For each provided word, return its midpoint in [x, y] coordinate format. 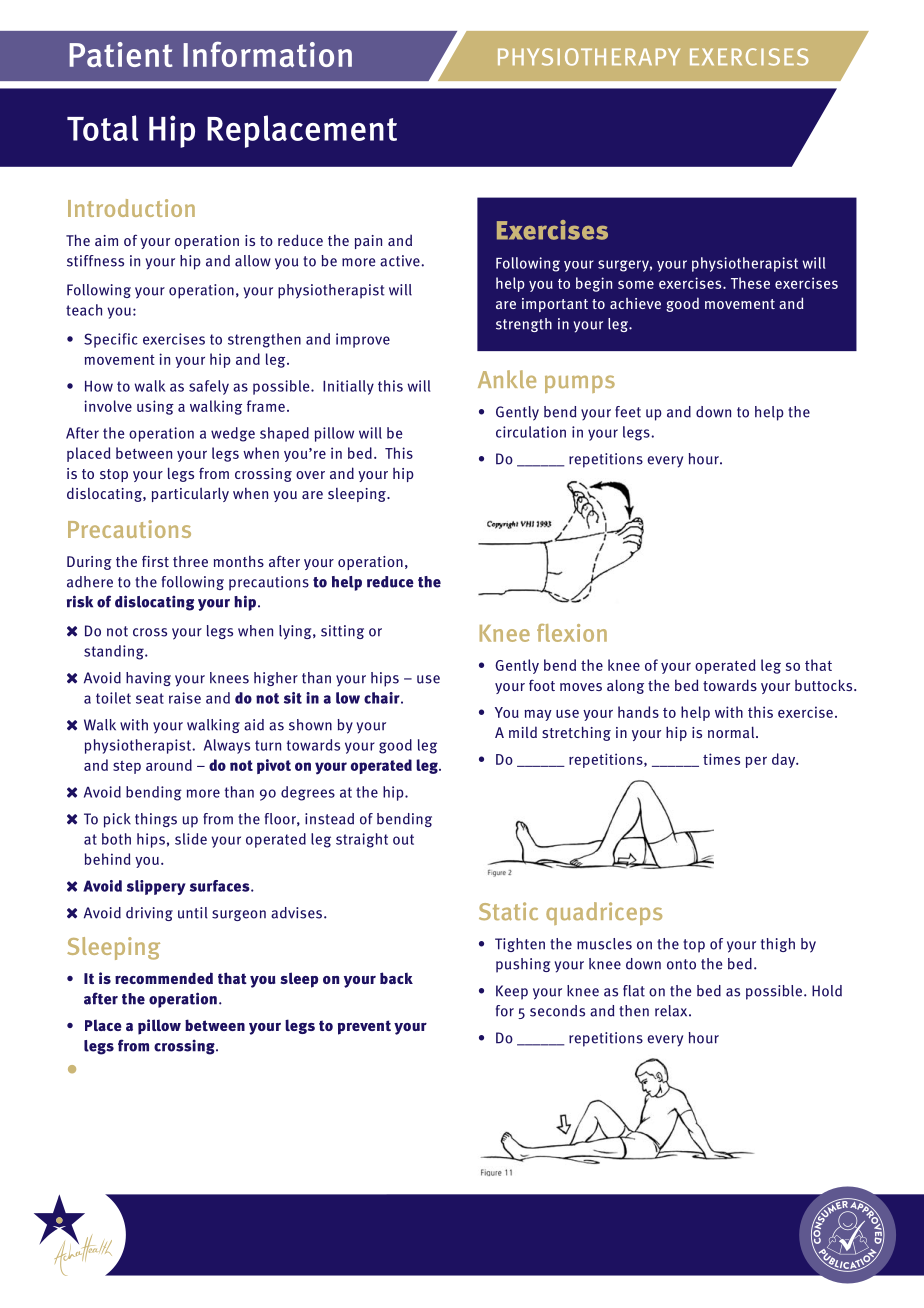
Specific [111, 340]
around [169, 765]
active [401, 261]
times [721, 759]
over [310, 475]
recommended [164, 978]
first [155, 561]
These [750, 283]
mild [523, 732]
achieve [635, 303]
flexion [572, 633]
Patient [121, 54]
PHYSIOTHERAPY [589, 57]
